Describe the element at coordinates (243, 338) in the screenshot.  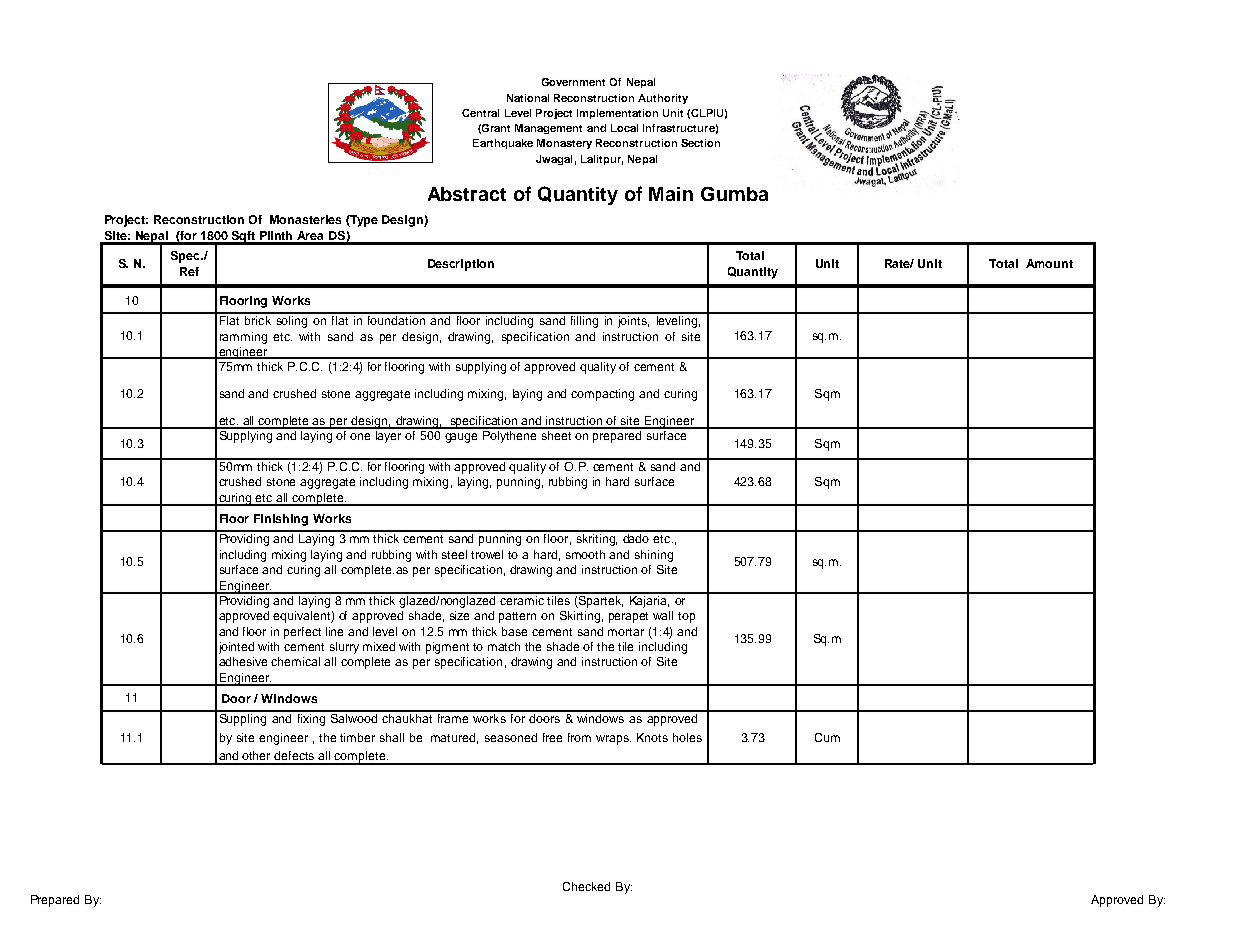
I see `ramming` at that location.
